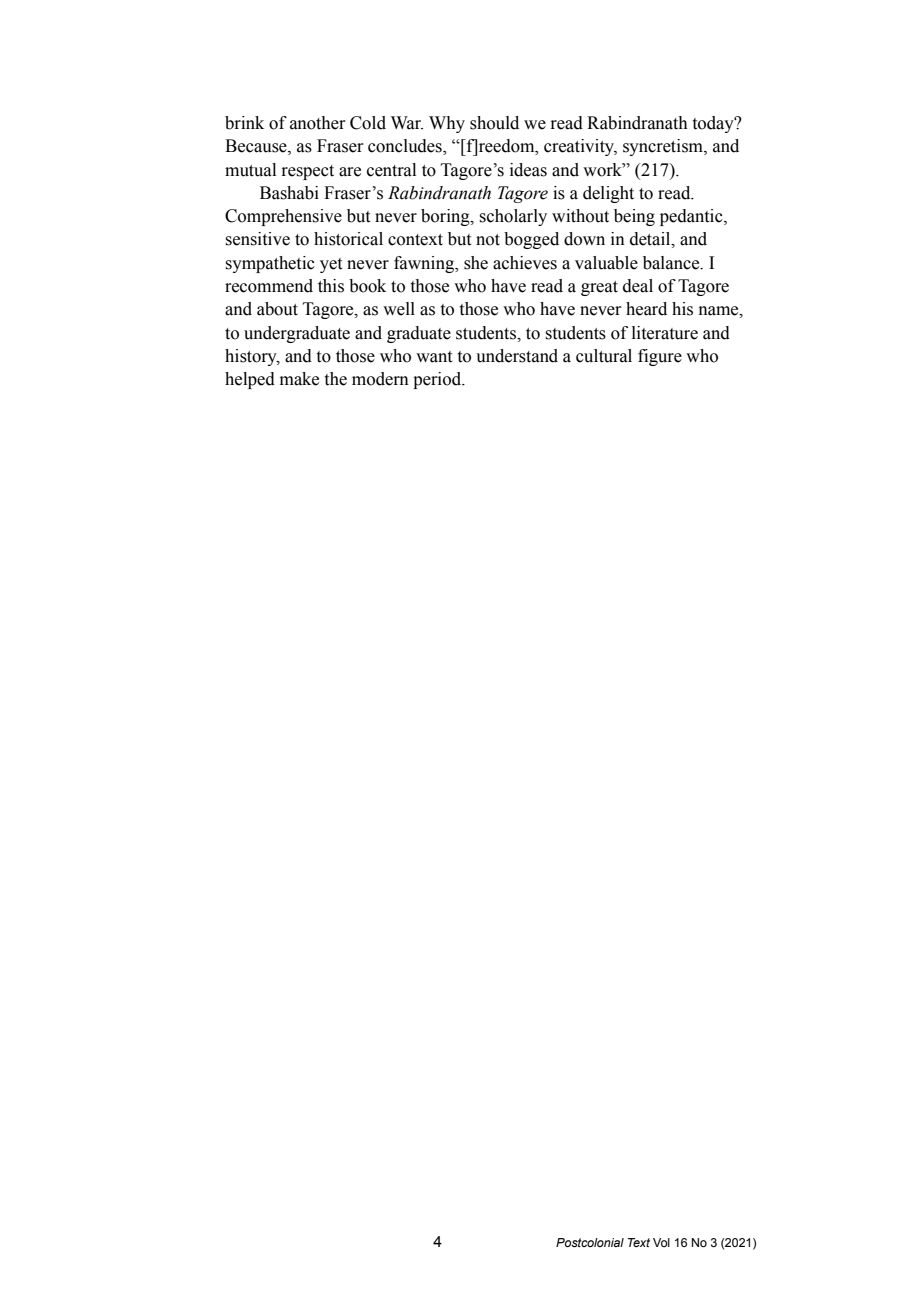 The height and width of the screenshot is (1308, 924). What do you see at coordinates (660, 357) in the screenshot?
I see `figure` at bounding box center [660, 357].
